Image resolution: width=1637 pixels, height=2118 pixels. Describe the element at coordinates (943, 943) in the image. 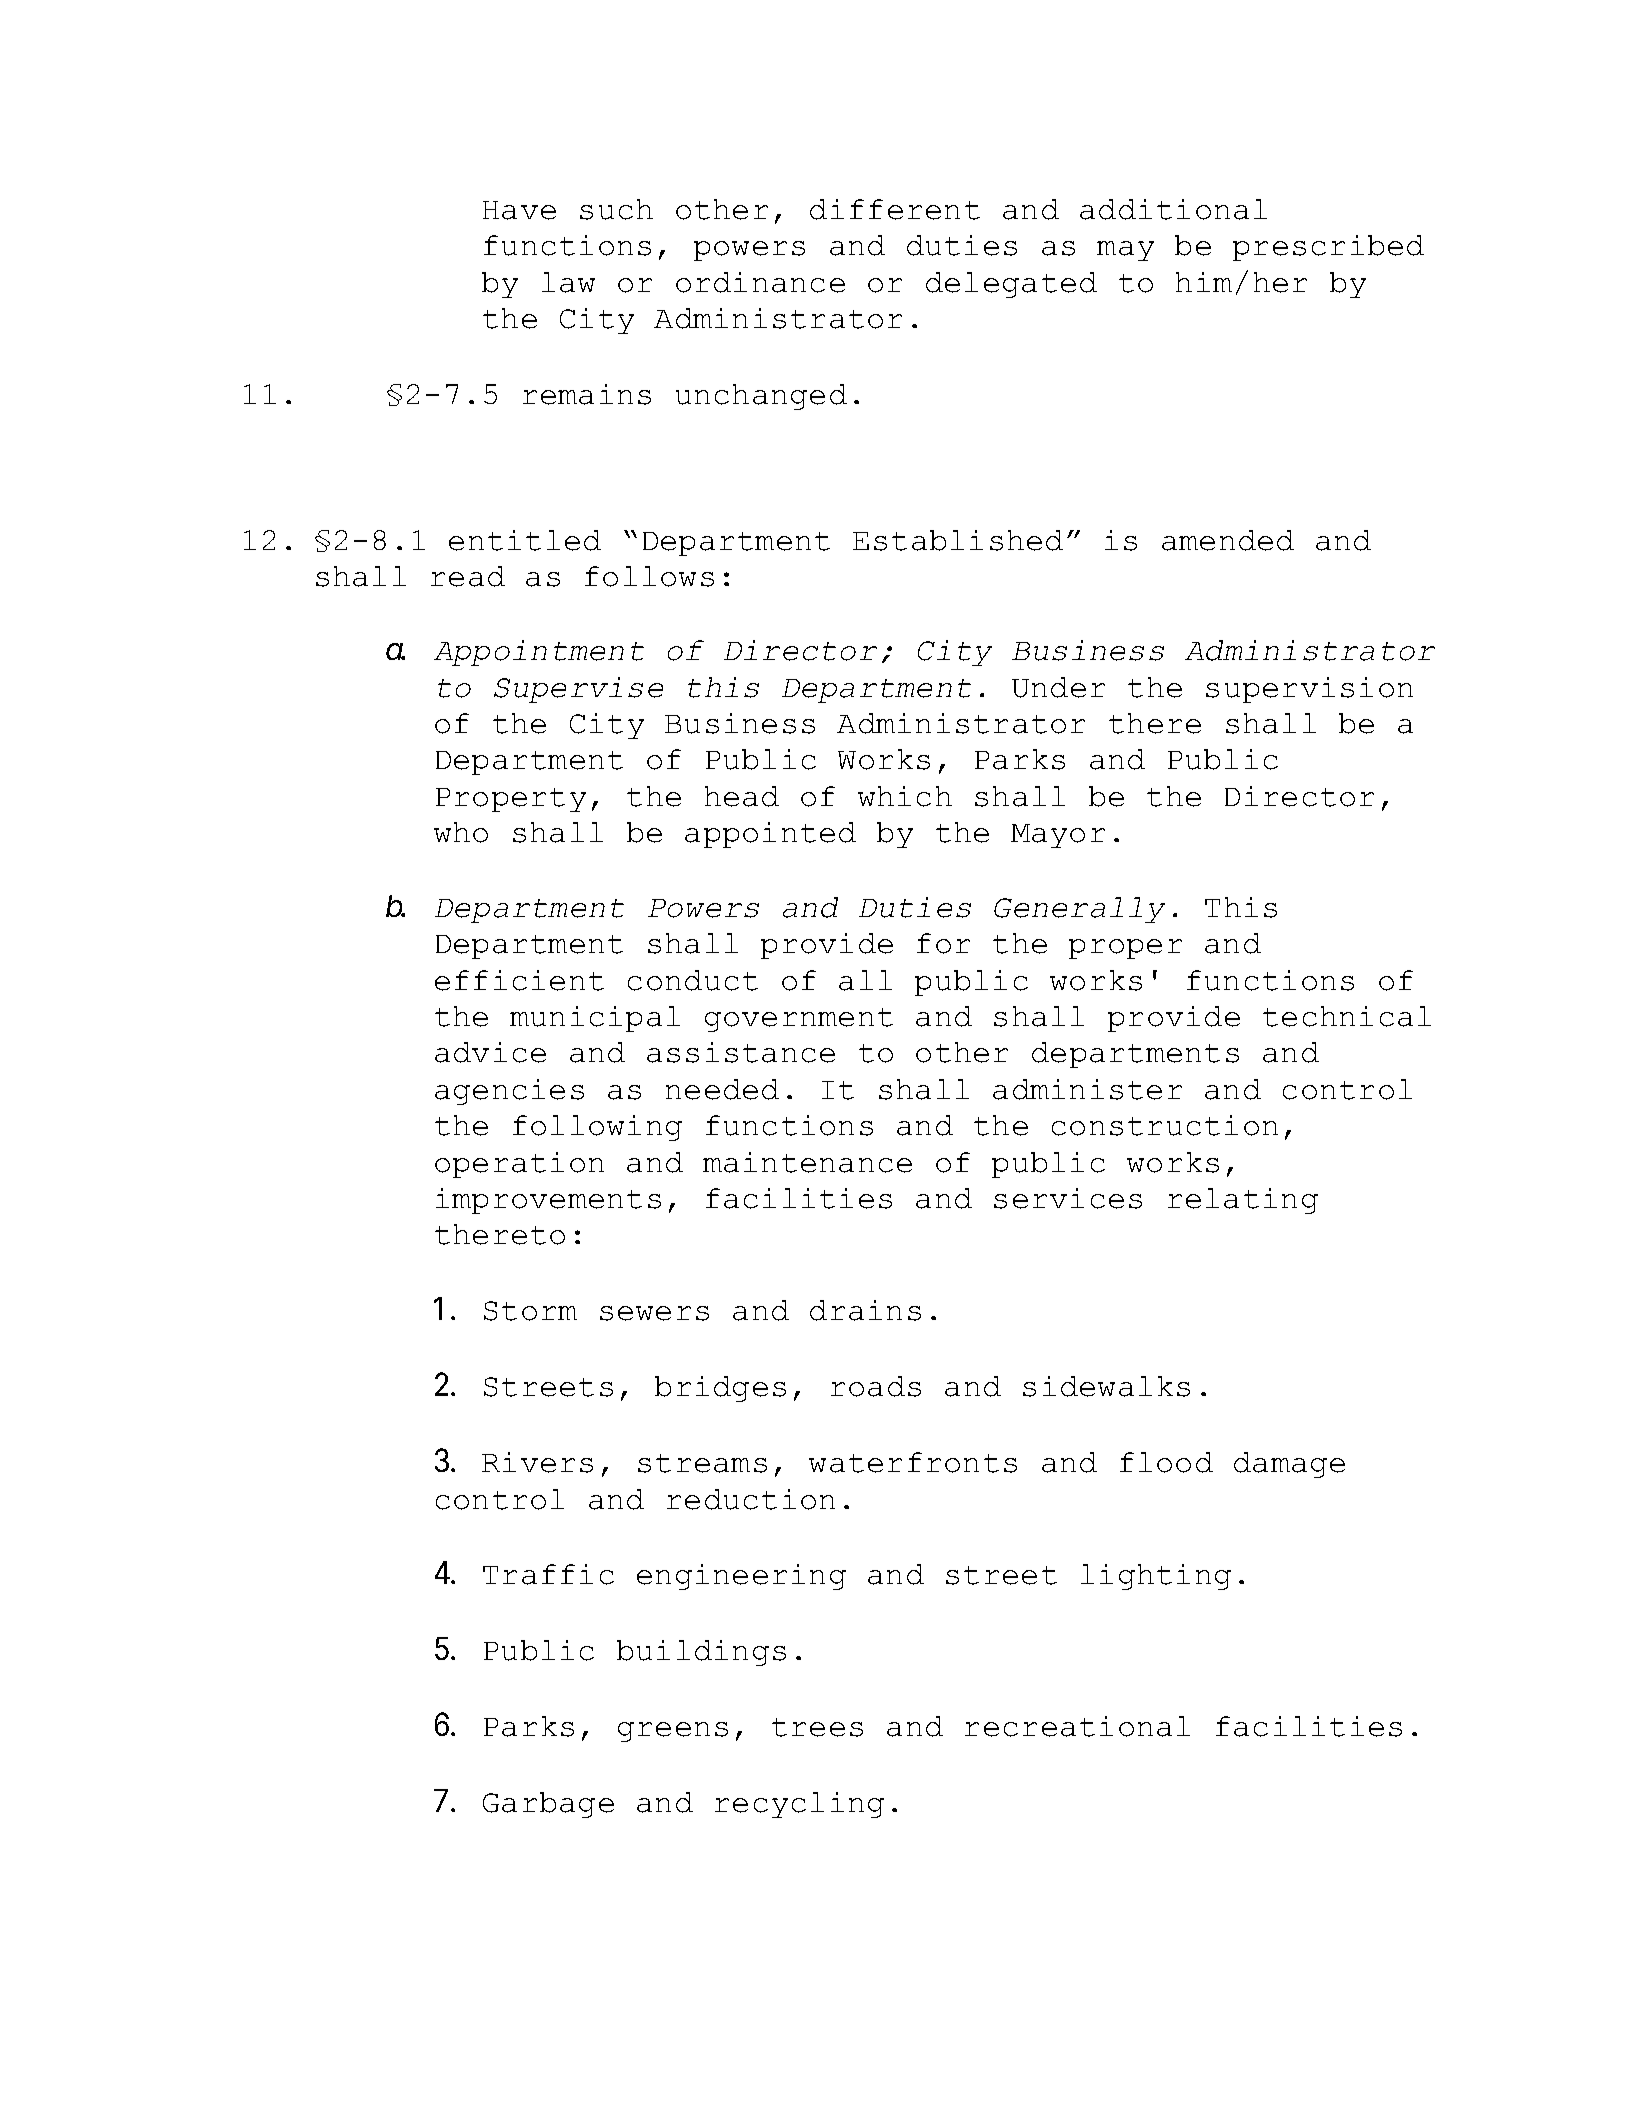

I see `for` at that location.
